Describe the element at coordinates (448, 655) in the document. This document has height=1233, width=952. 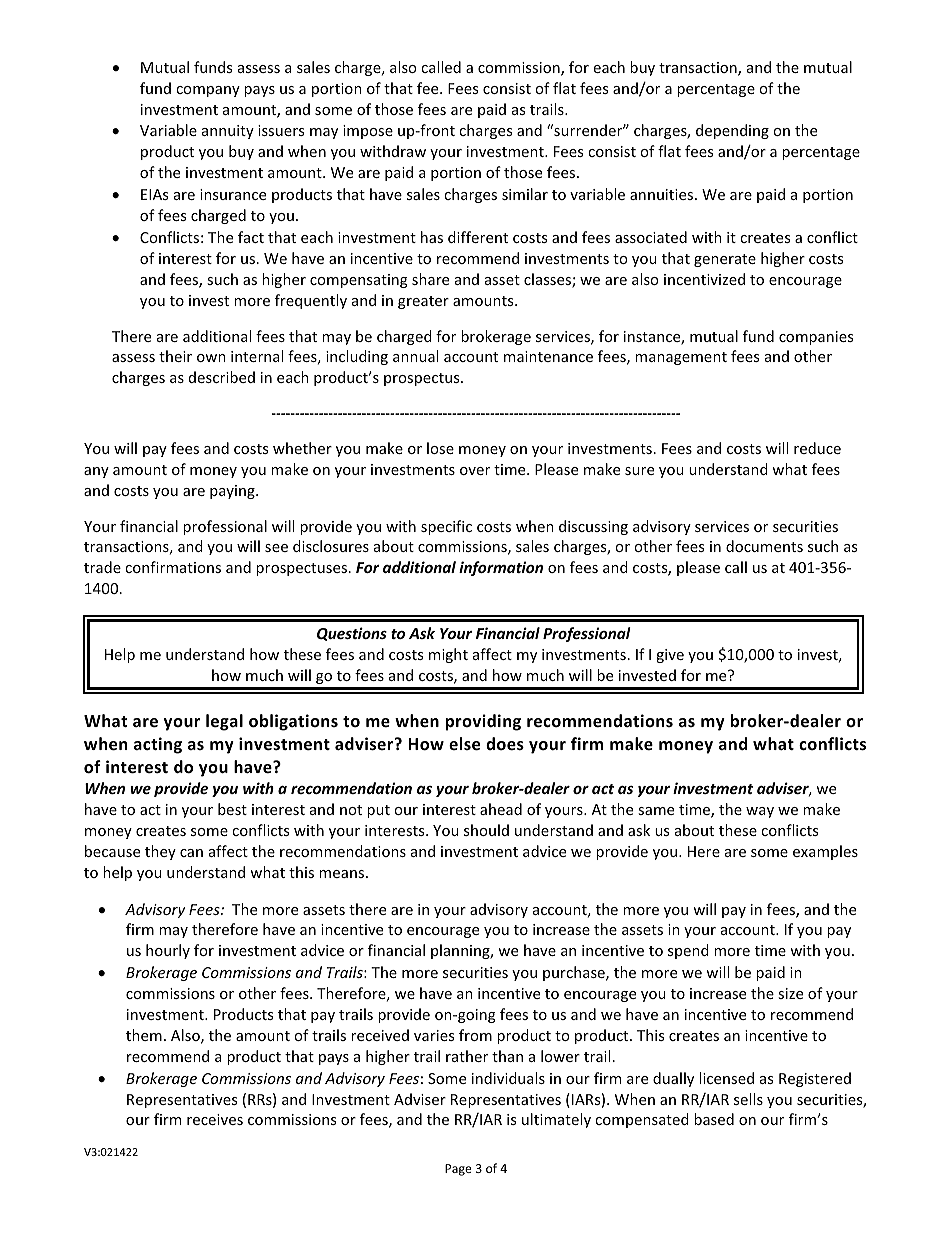
I see `might` at that location.
